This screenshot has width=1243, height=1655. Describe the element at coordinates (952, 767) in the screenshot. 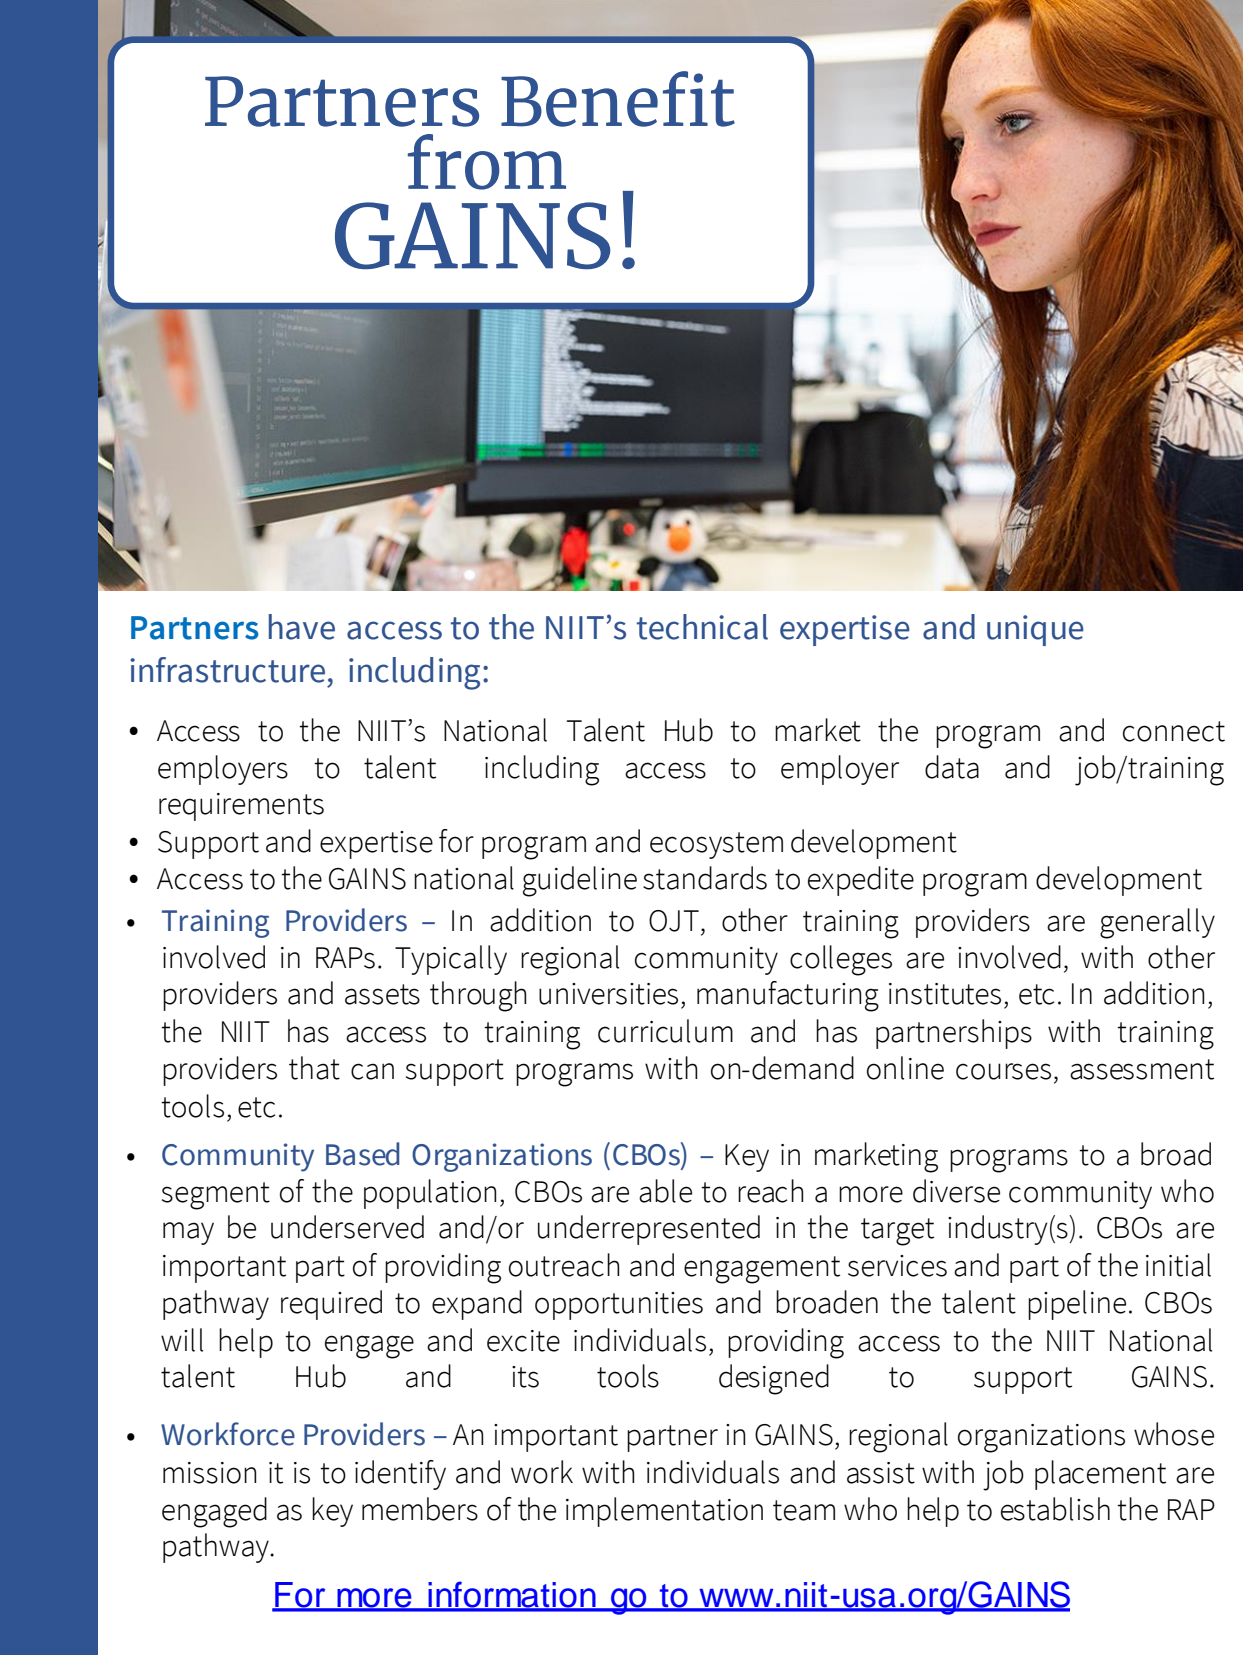

I see `data` at that location.
